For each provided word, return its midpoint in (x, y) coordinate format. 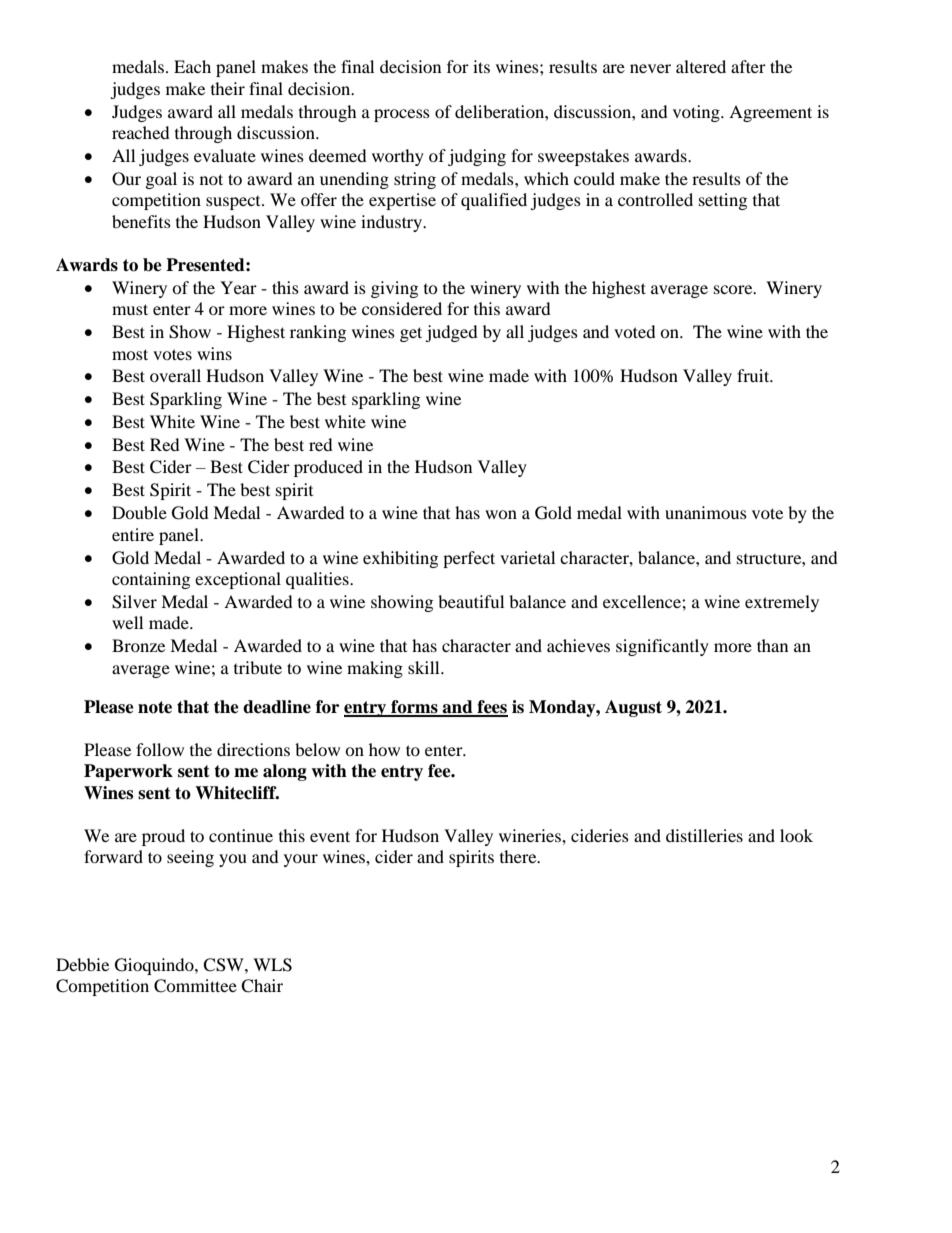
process (402, 115)
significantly (662, 647)
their (228, 88)
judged (451, 333)
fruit (754, 375)
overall (175, 375)
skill (425, 667)
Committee (195, 986)
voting (697, 113)
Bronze (138, 645)
